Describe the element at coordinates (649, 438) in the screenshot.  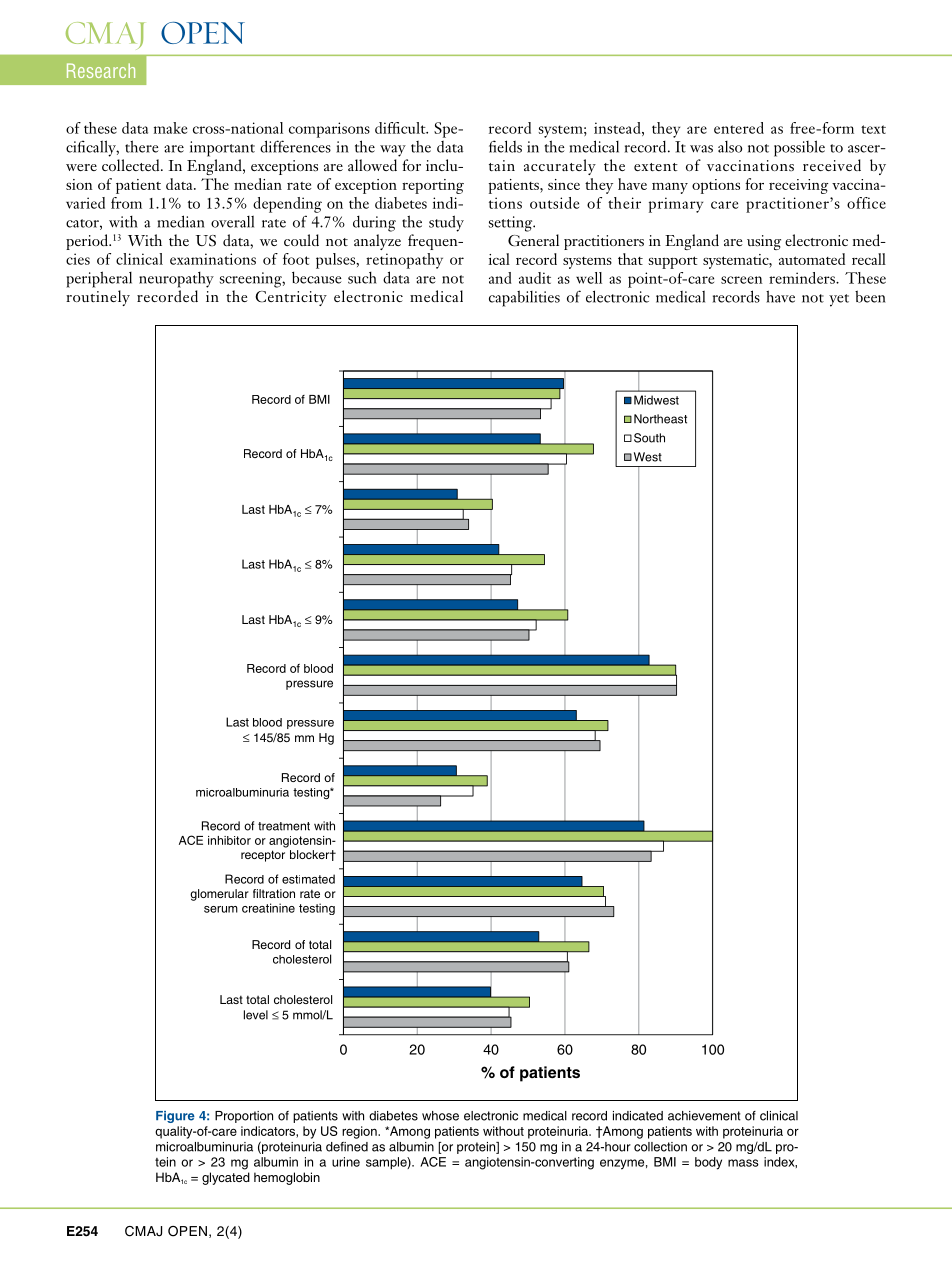
I see `South` at that location.
